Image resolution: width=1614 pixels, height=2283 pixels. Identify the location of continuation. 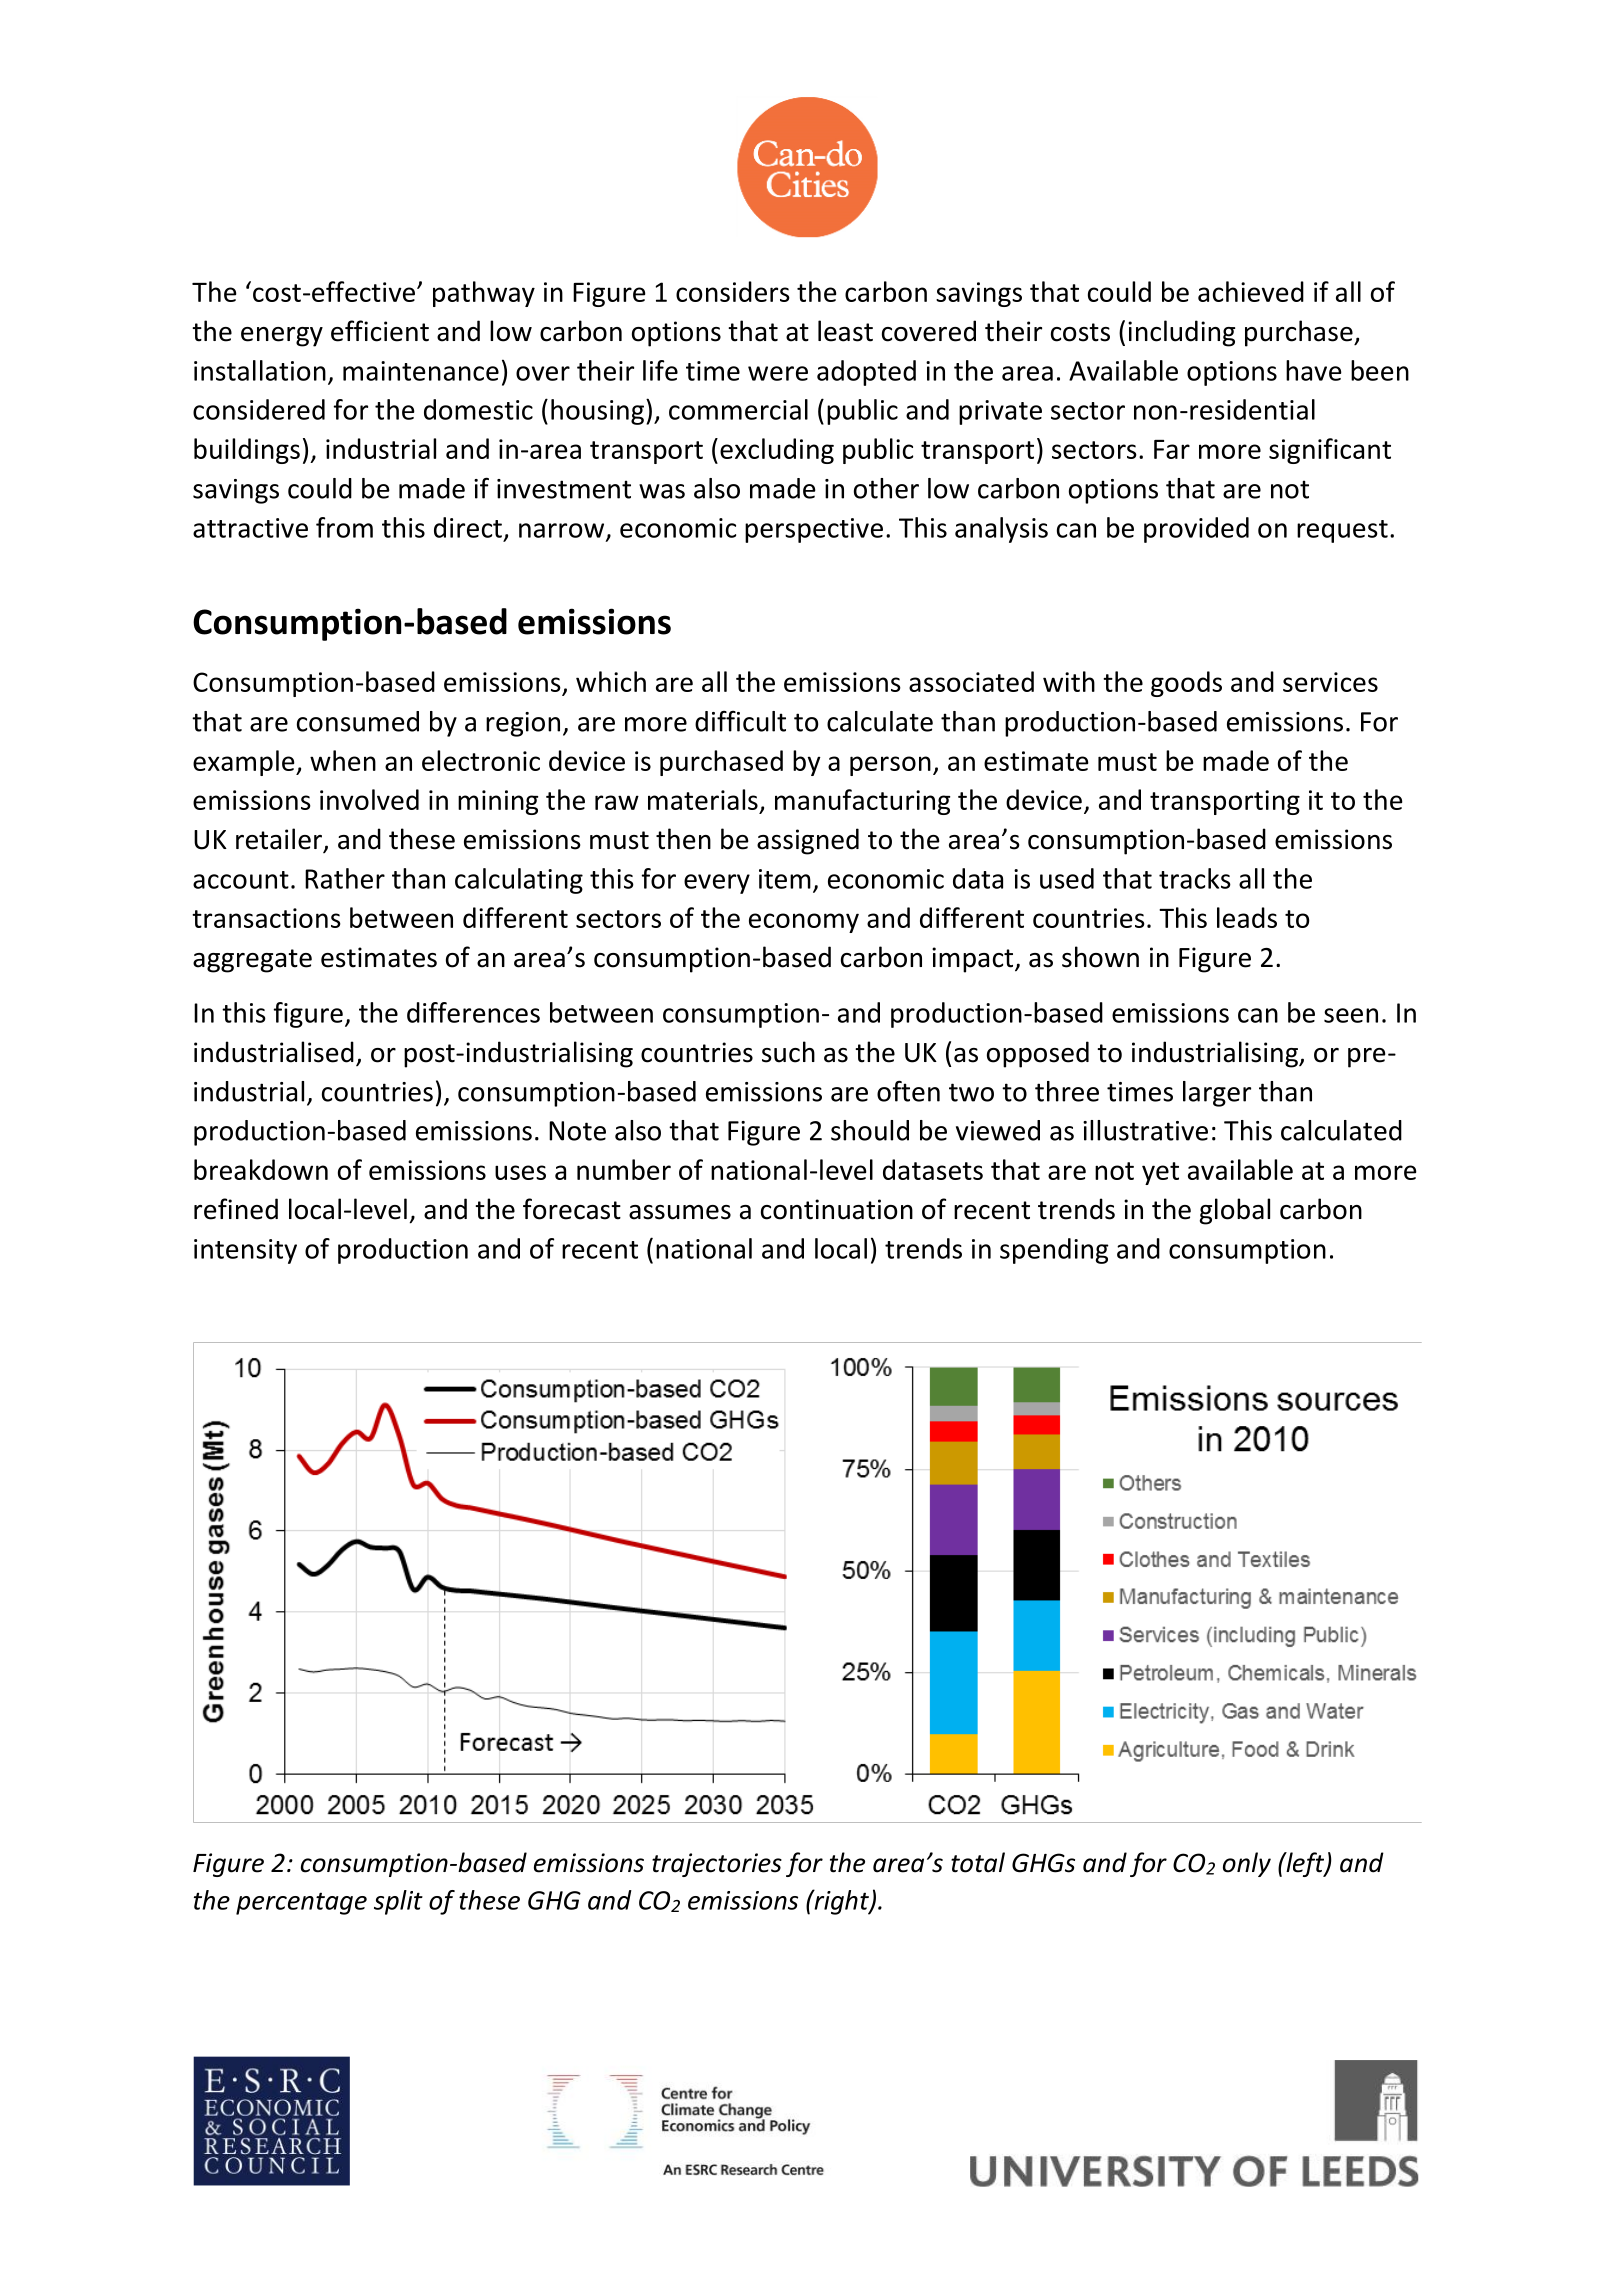
(837, 1209).
